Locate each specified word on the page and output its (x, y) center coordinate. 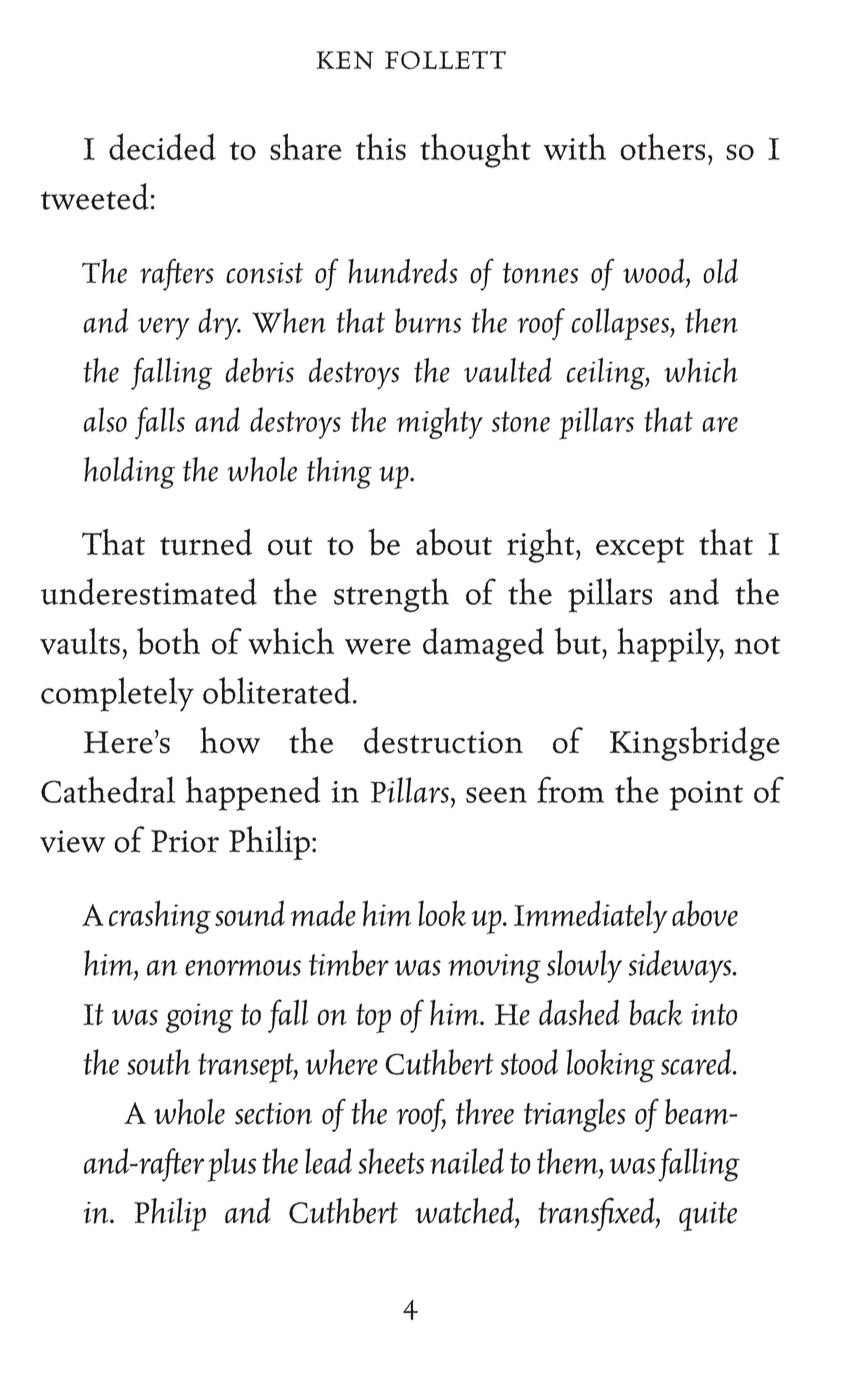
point (706, 796)
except (640, 550)
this (381, 146)
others (662, 146)
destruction (443, 740)
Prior (185, 841)
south (158, 1062)
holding (129, 473)
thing (339, 473)
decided (162, 147)
